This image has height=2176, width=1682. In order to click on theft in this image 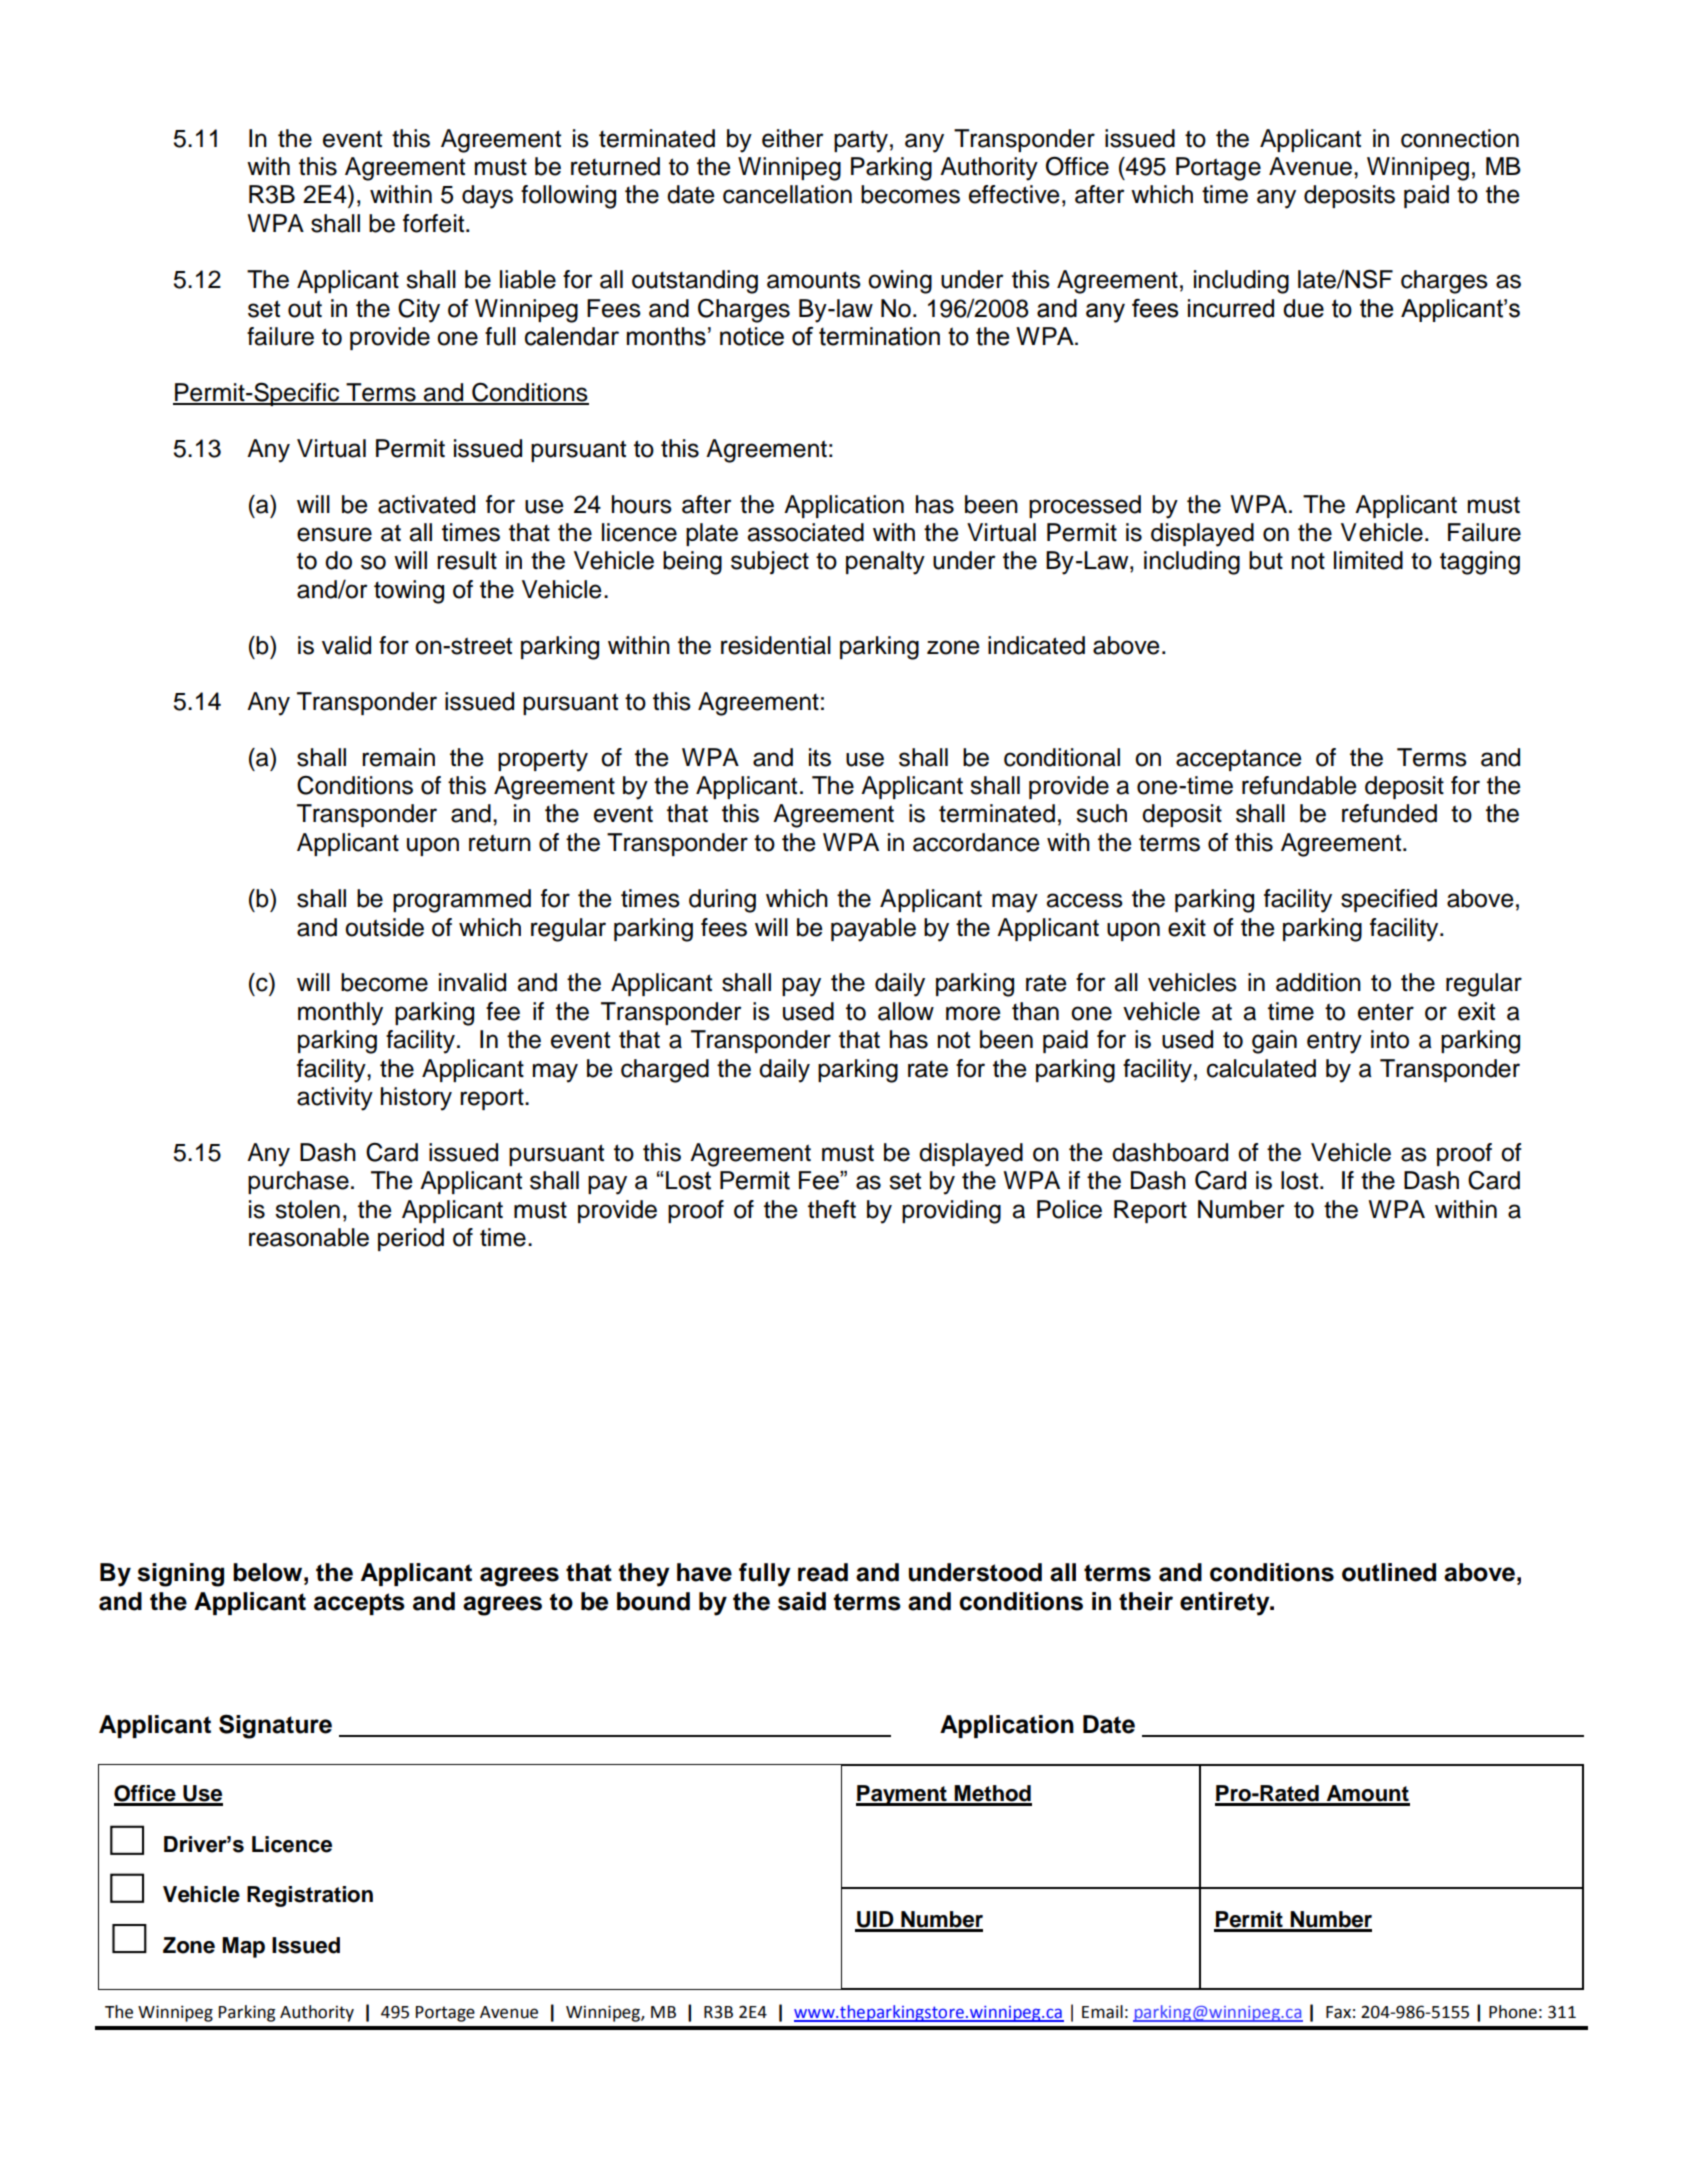, I will do `click(832, 1209)`.
